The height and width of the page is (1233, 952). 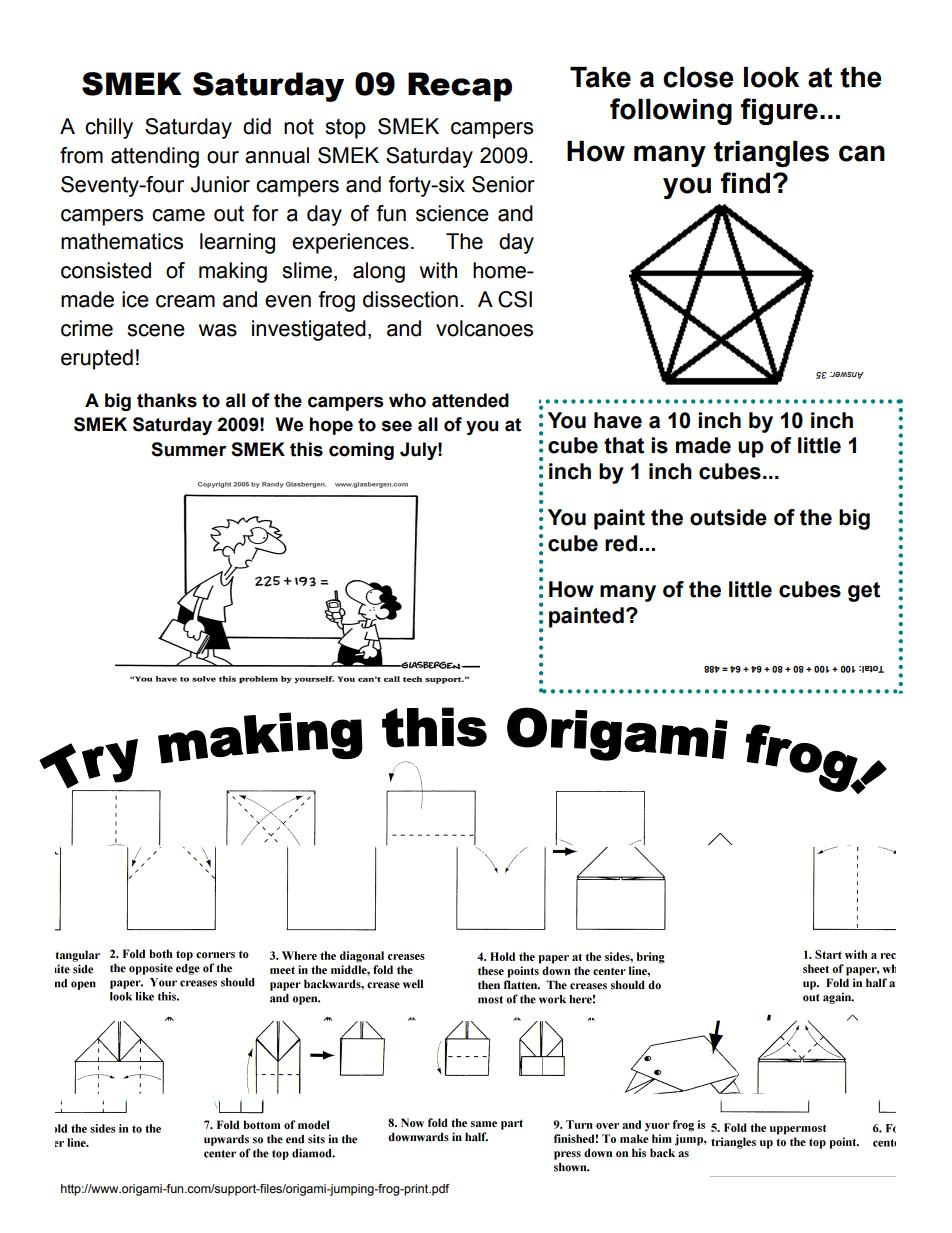 What do you see at coordinates (109, 128) in the page?
I see `chilly` at bounding box center [109, 128].
